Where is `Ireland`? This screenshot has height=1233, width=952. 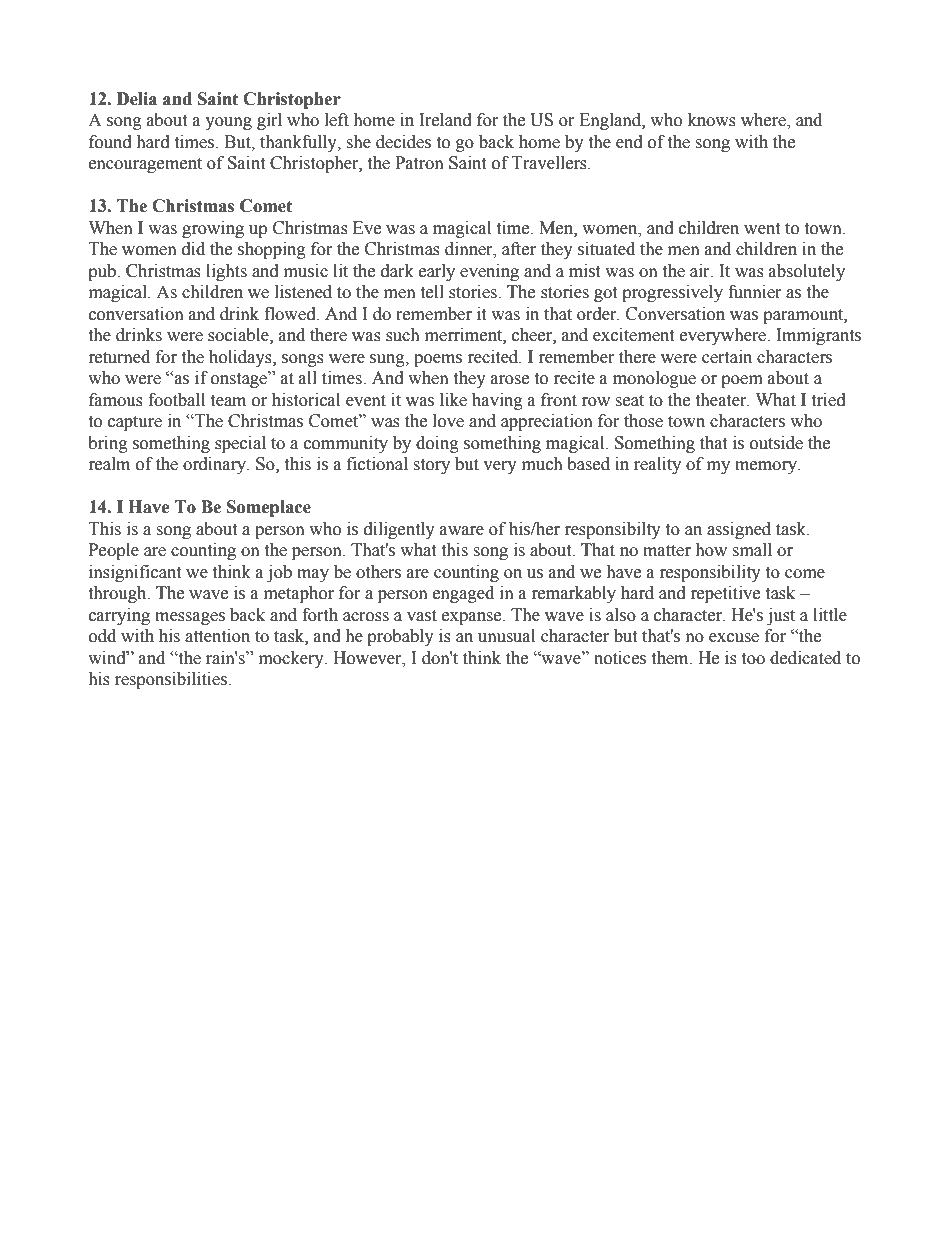 Ireland is located at coordinates (445, 120).
